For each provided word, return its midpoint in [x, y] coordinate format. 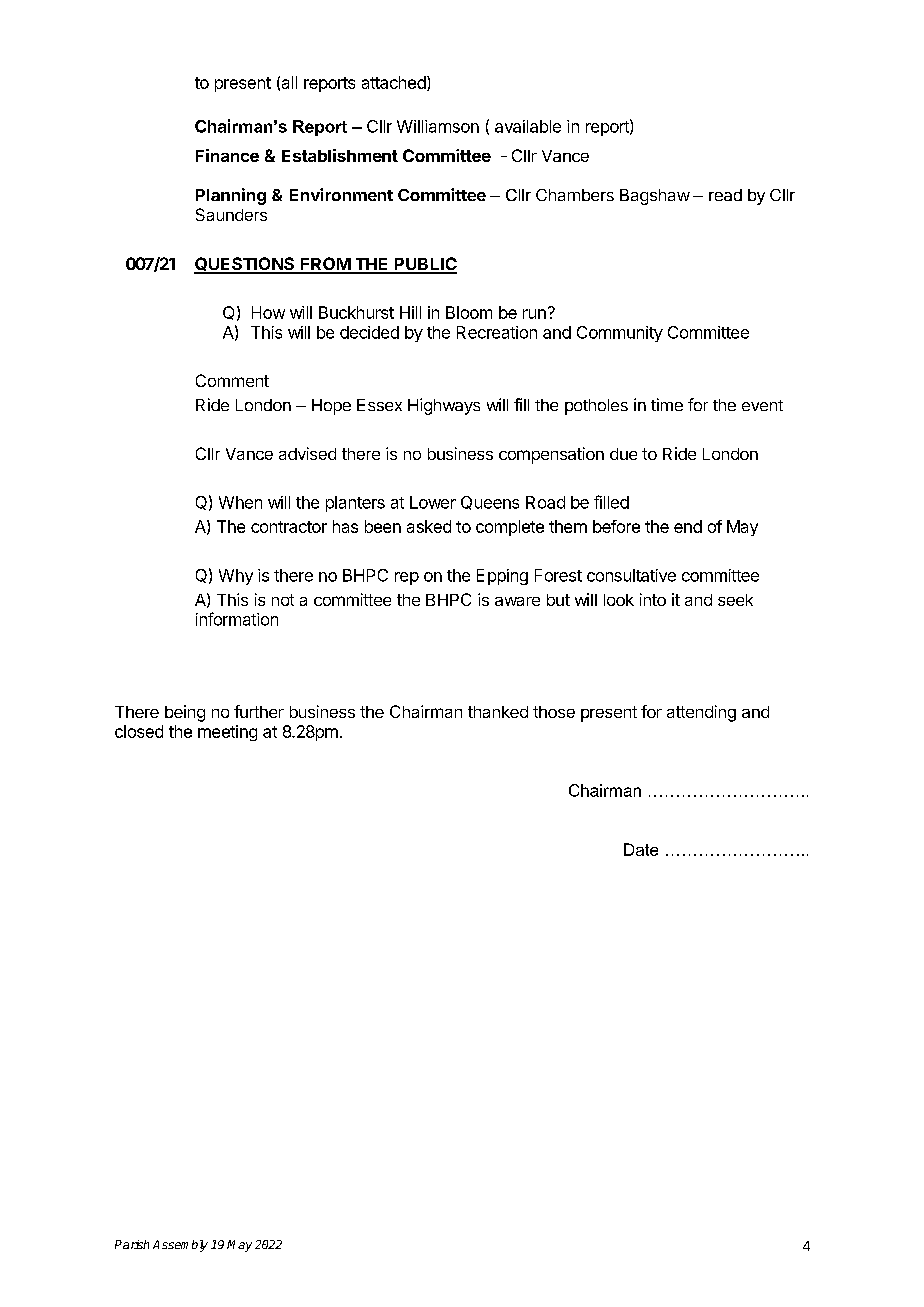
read [725, 195]
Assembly [180, 1246]
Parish [132, 1244]
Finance [227, 155]
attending [701, 713]
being [185, 713]
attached [395, 83]
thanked [498, 712]
